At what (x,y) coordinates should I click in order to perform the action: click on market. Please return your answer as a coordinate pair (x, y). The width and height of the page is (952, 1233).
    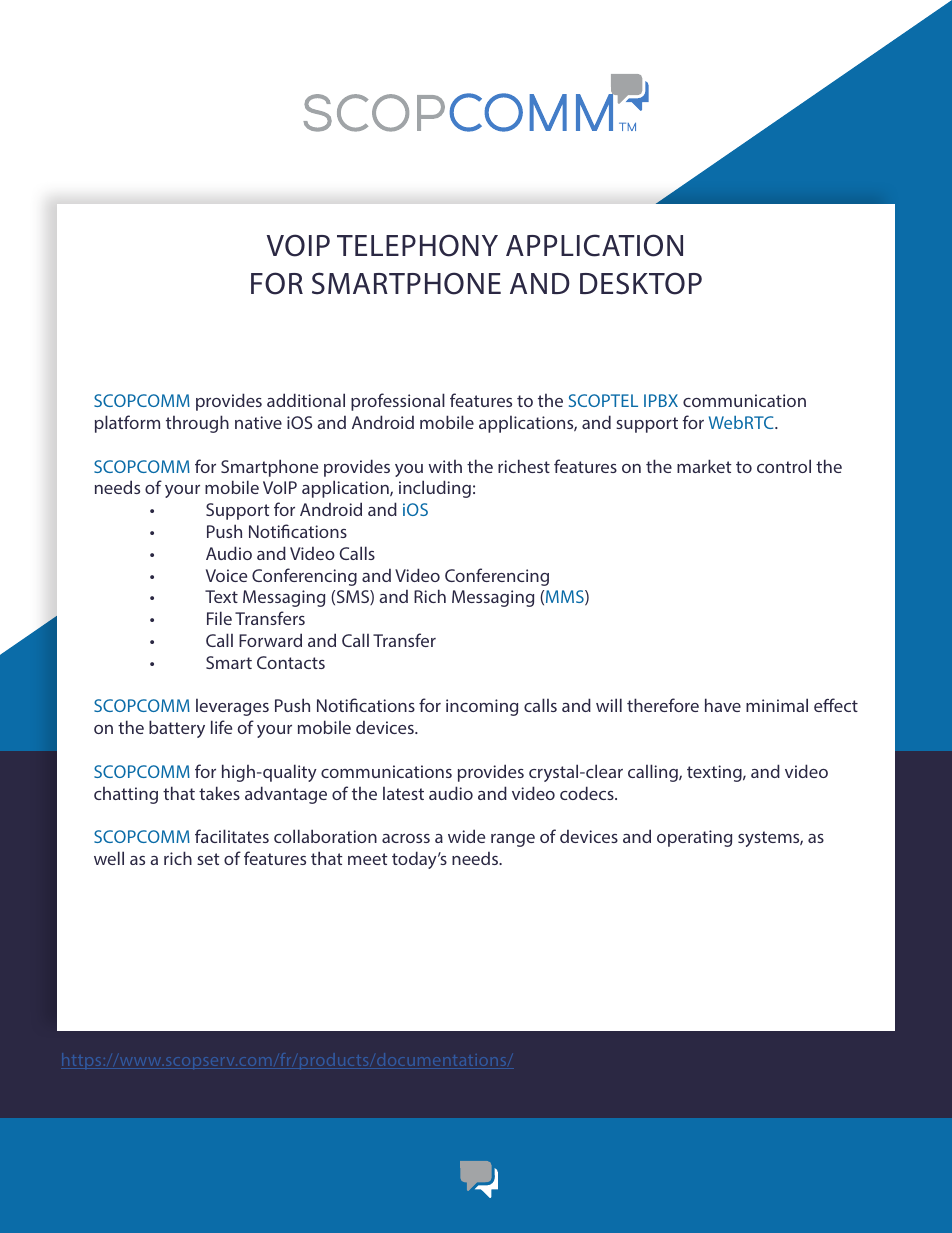
    Looking at the image, I should click on (704, 466).
